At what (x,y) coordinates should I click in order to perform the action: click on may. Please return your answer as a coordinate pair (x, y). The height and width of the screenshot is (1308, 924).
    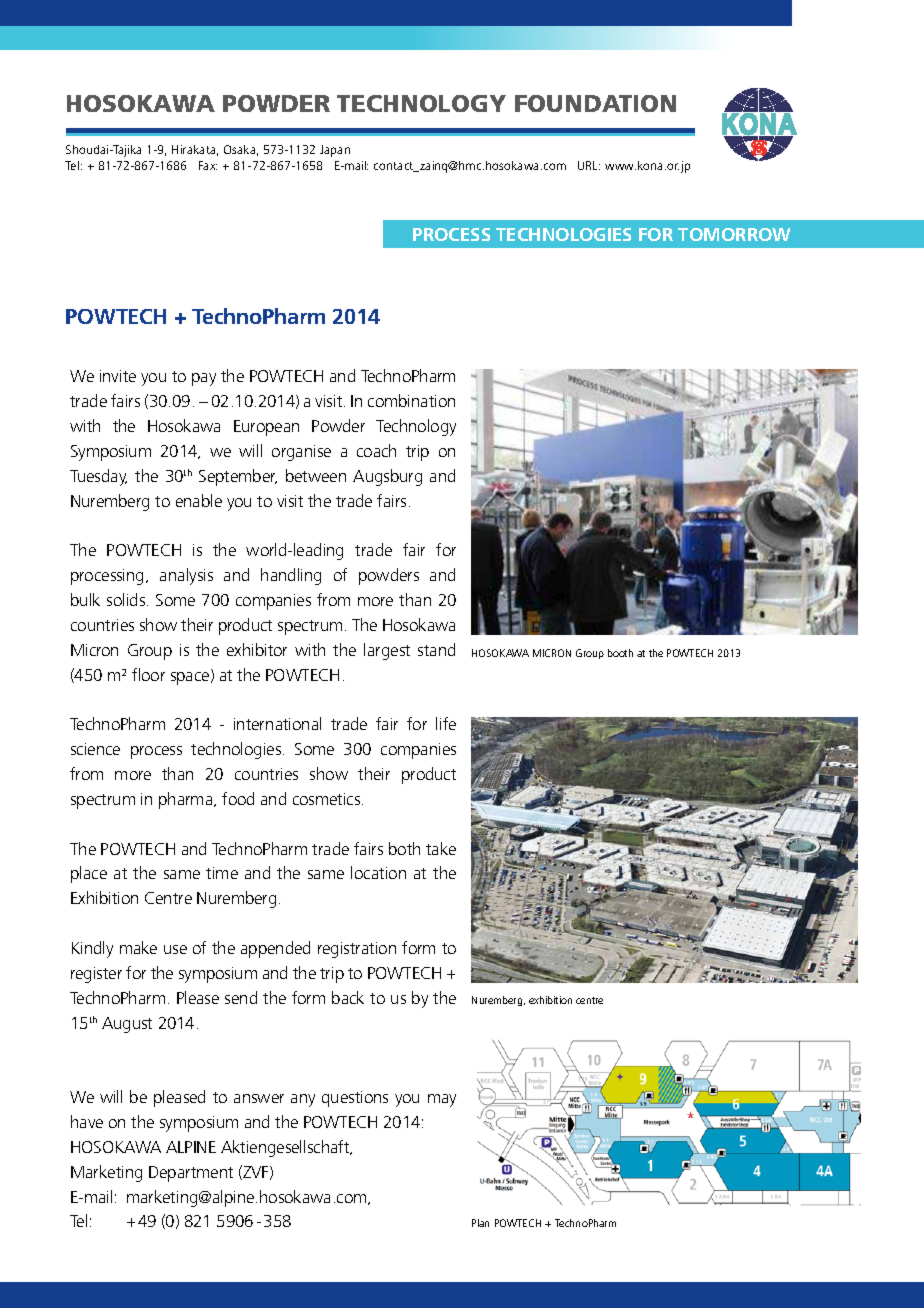
    Looking at the image, I should click on (442, 1100).
